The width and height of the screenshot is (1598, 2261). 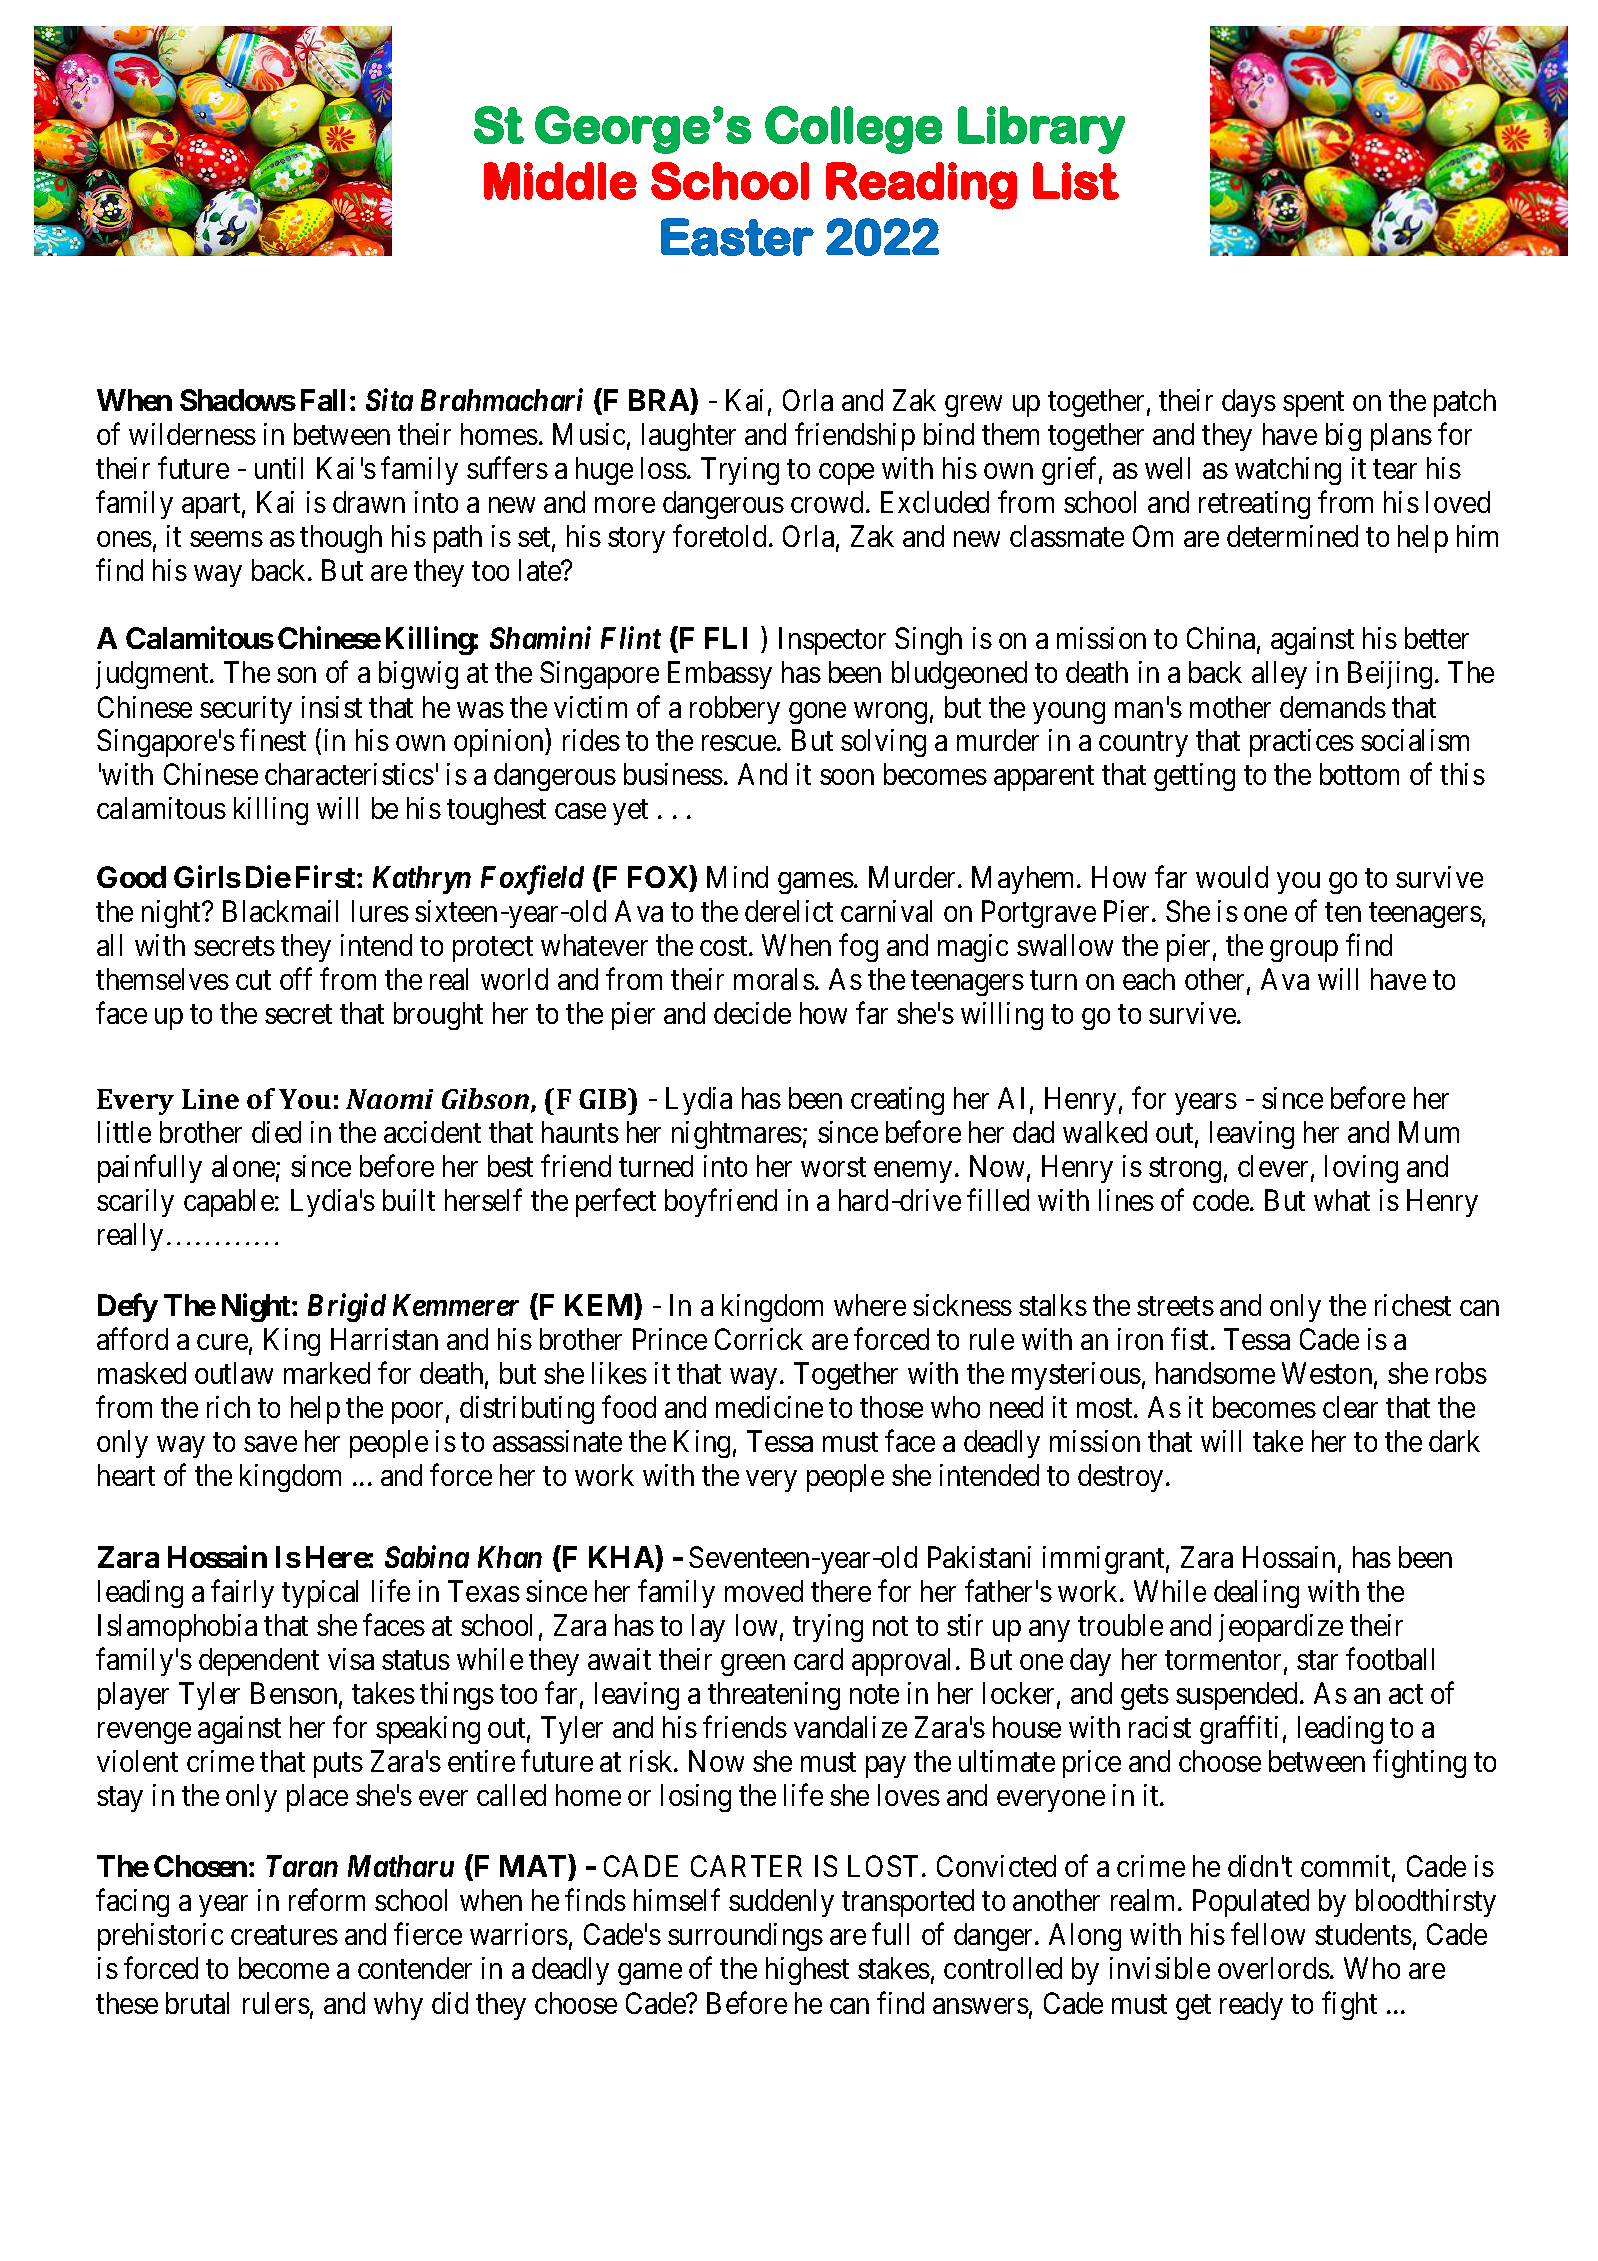 I want to click on List, so click(x=1076, y=181).
